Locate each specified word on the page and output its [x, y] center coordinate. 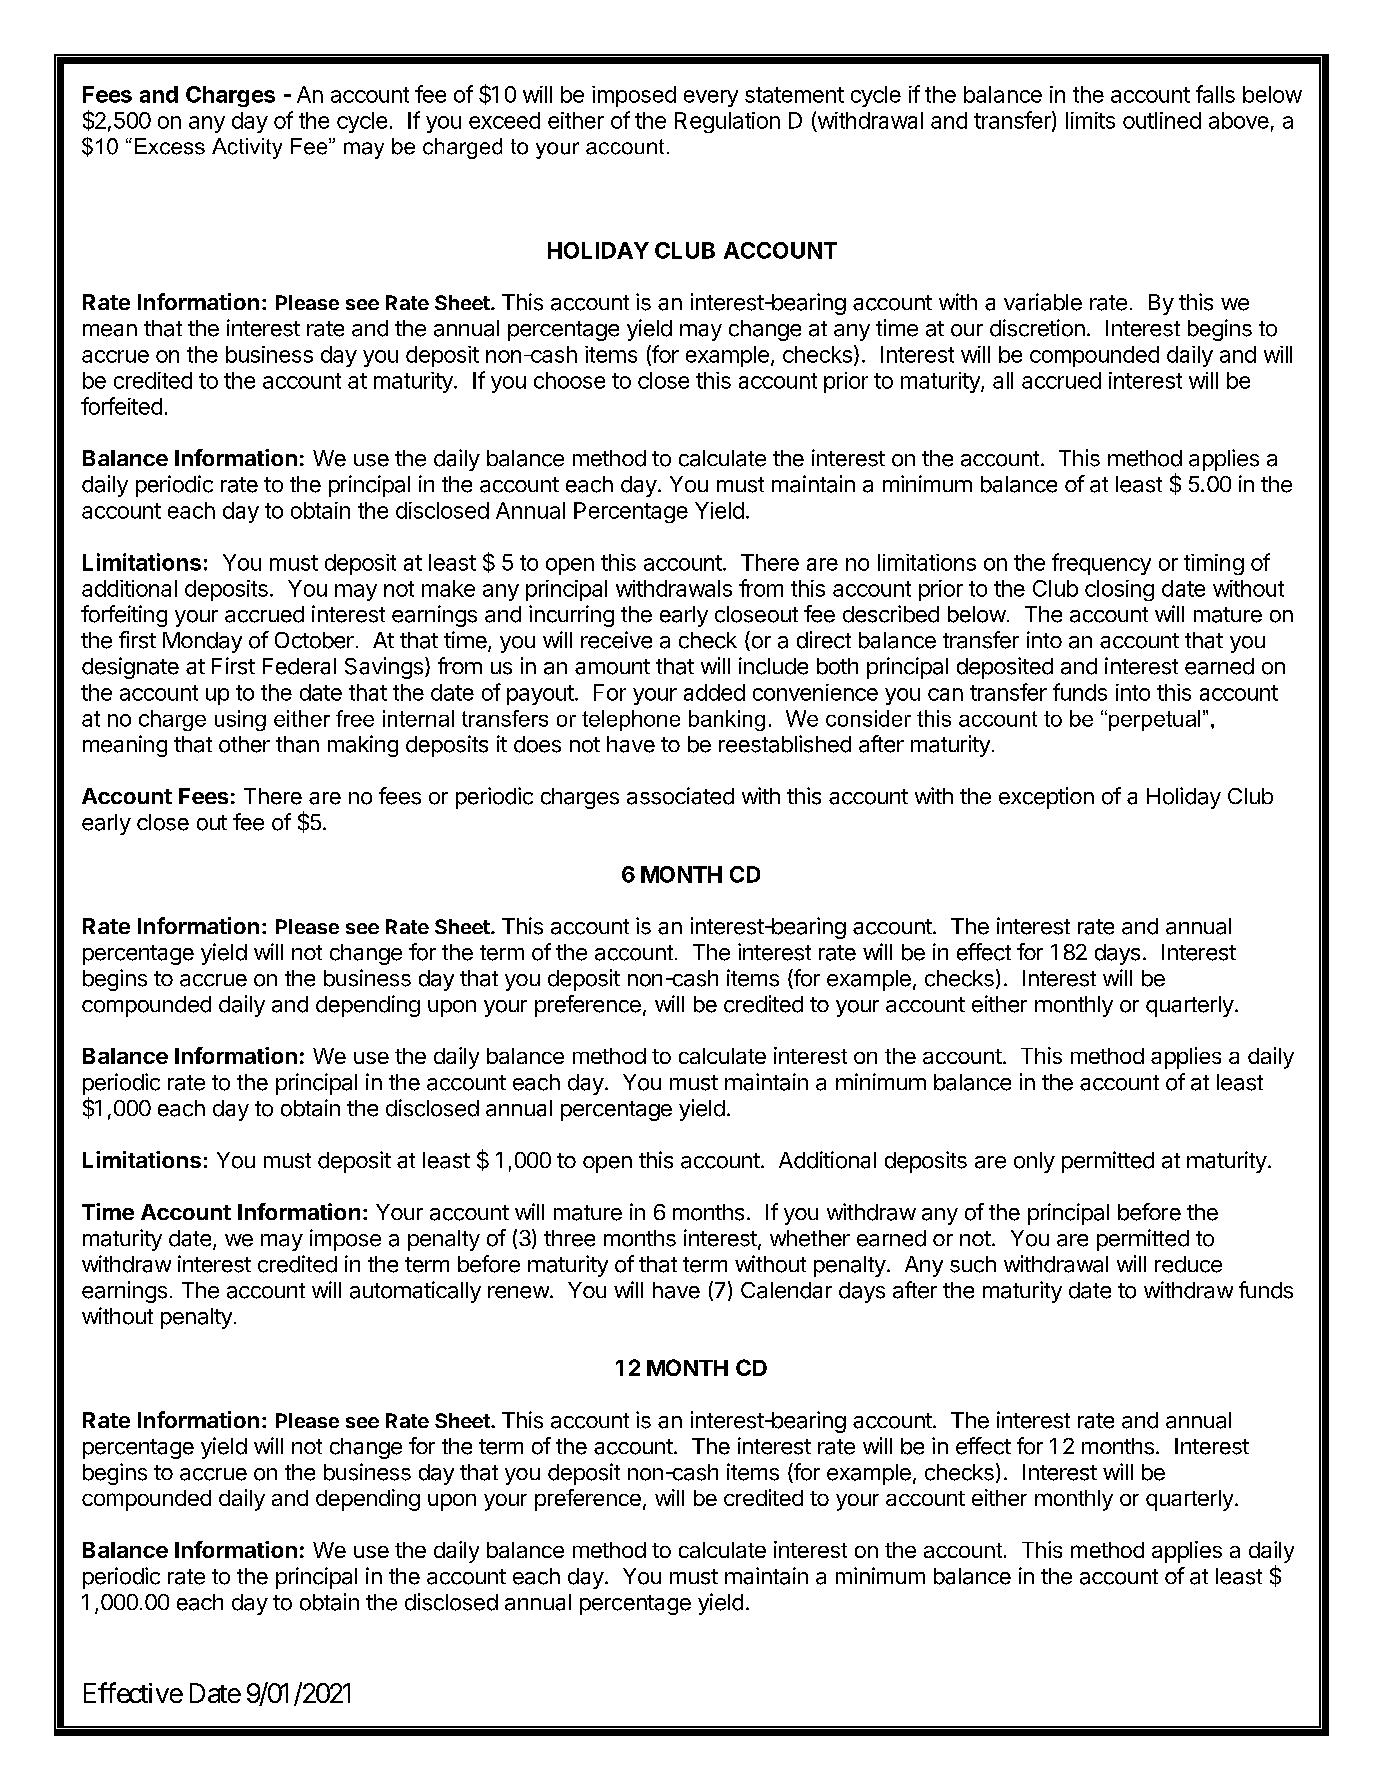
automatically [415, 1292]
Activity [247, 148]
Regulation [727, 122]
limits [1090, 120]
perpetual [1154, 720]
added [714, 692]
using [240, 720]
